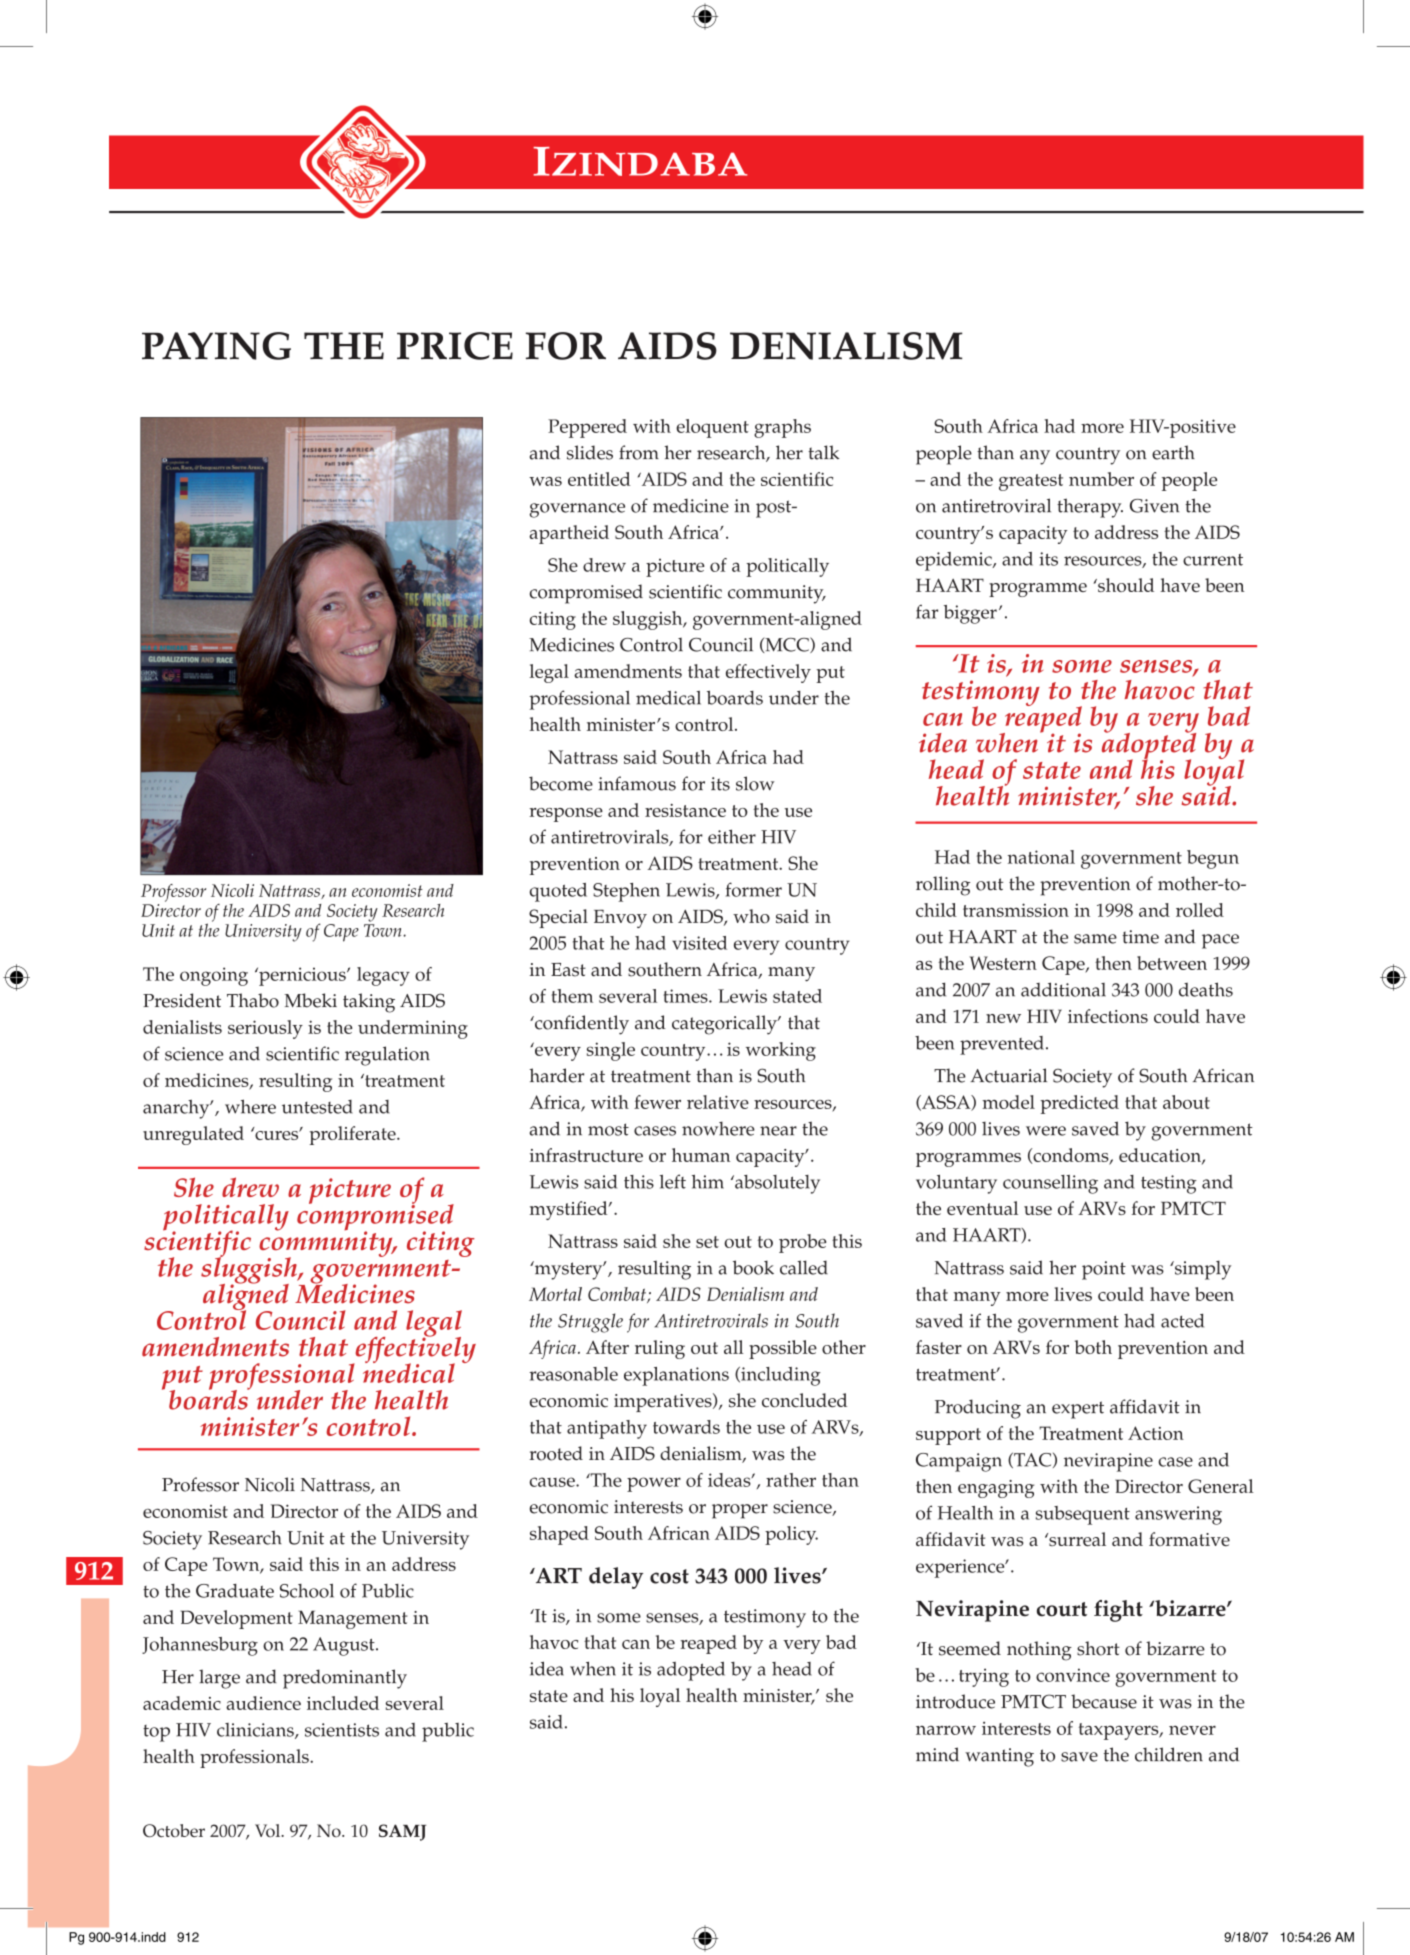 This screenshot has width=1410, height=1955. Describe the element at coordinates (1079, 1104) in the screenshot. I see `predicted` at that location.
